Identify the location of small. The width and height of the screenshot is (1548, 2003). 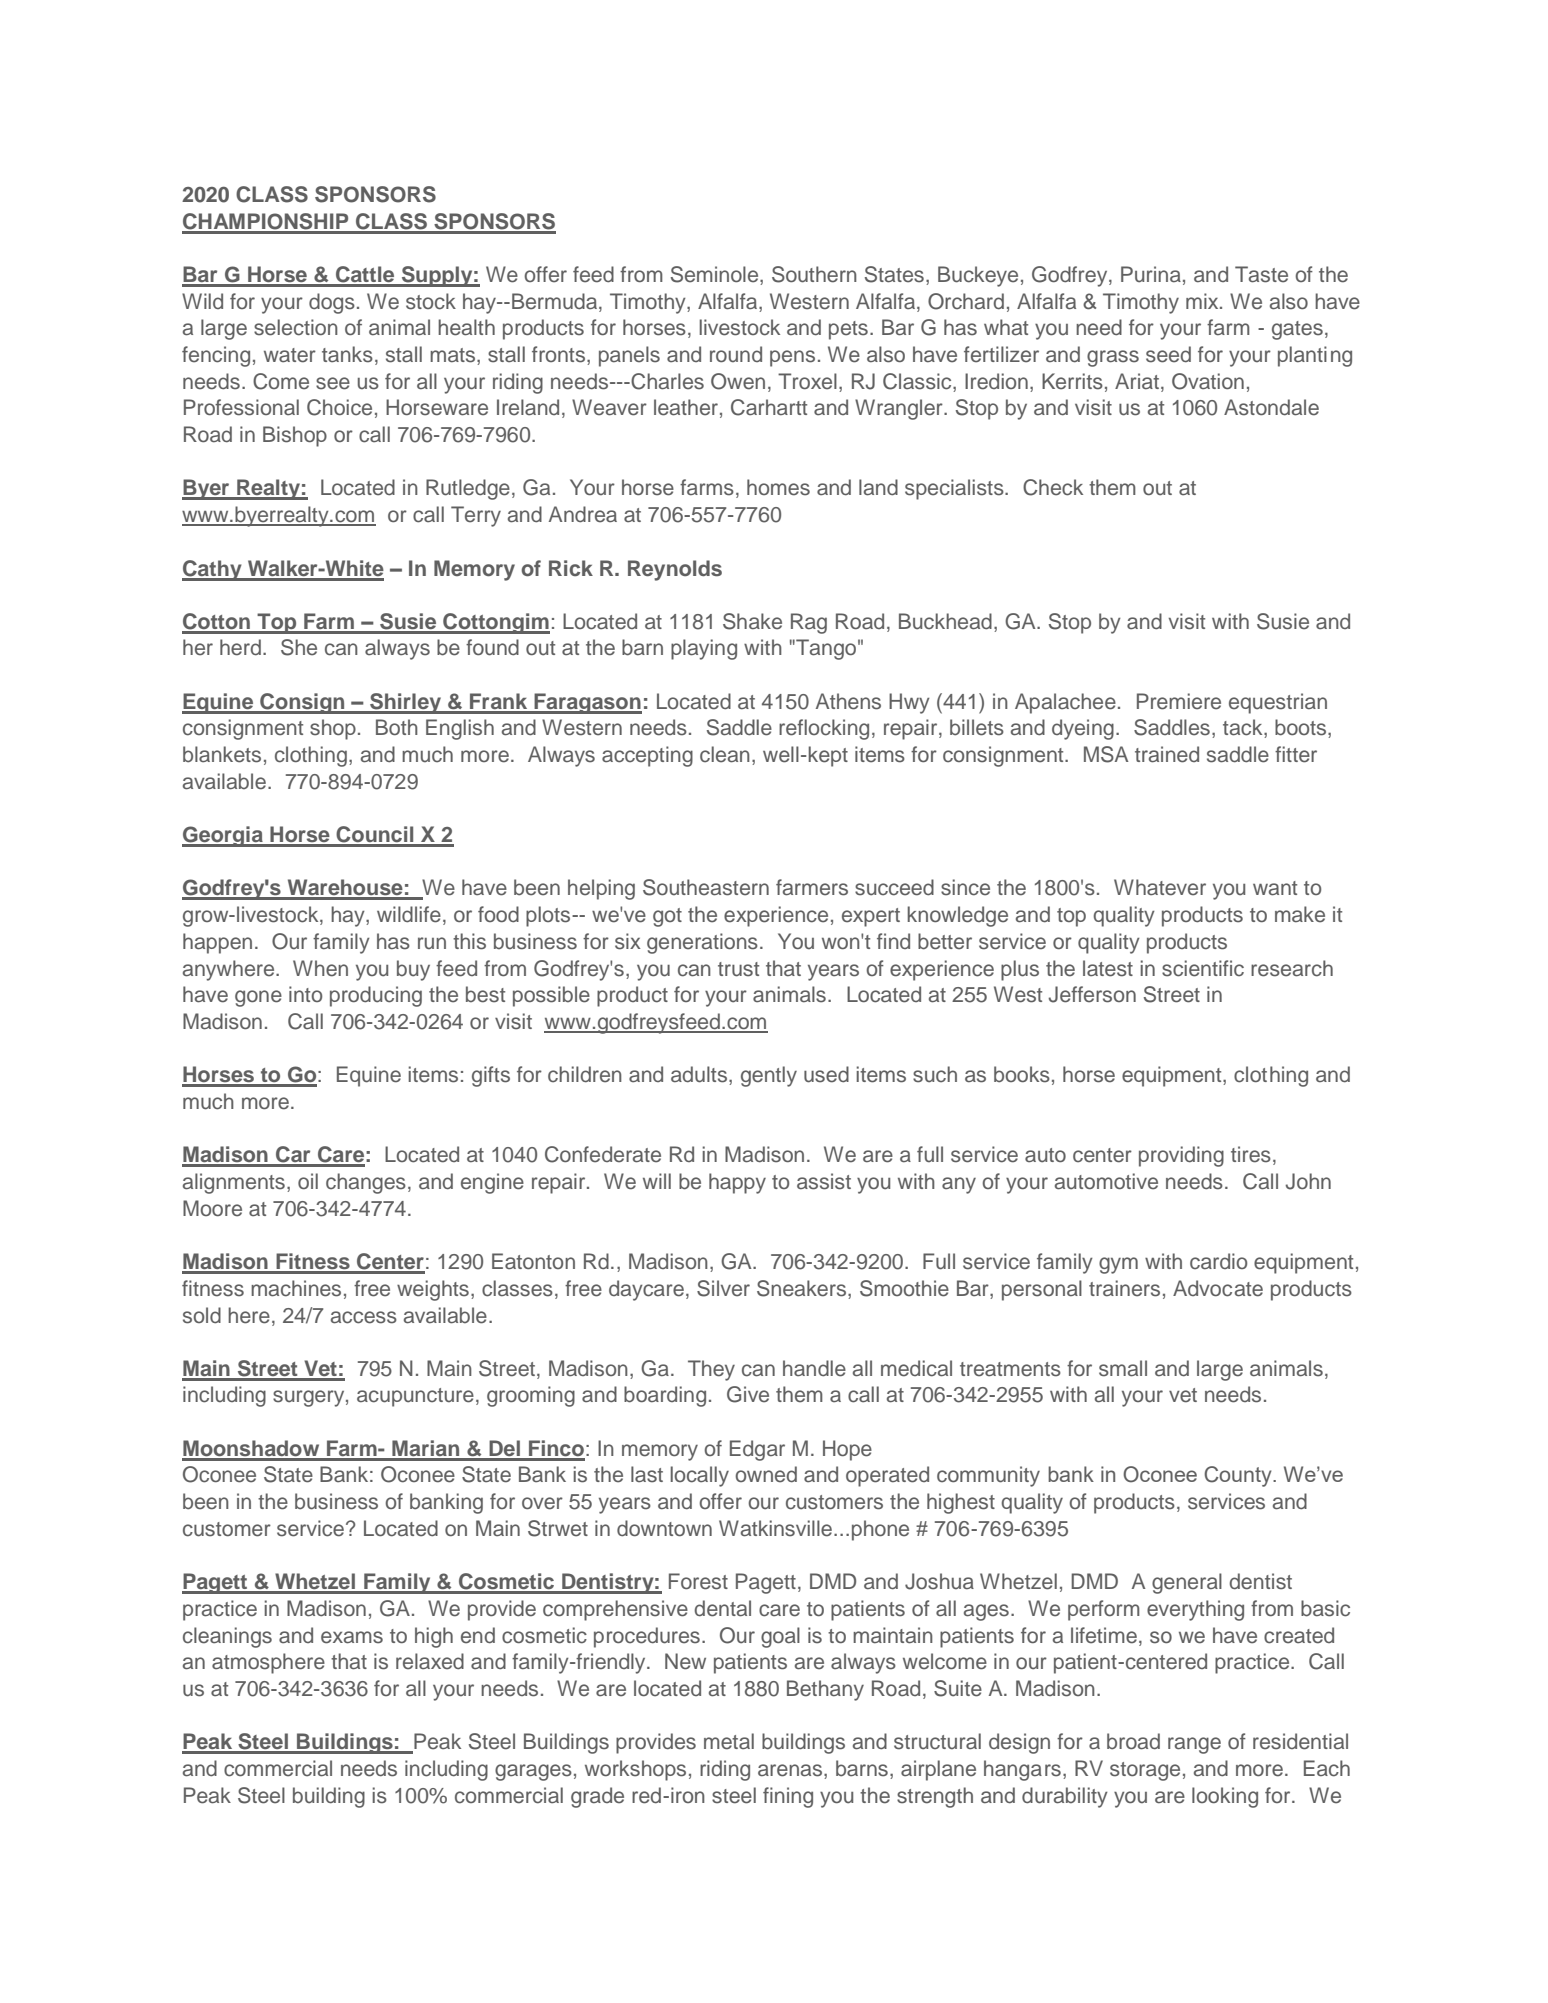
(1123, 1368).
